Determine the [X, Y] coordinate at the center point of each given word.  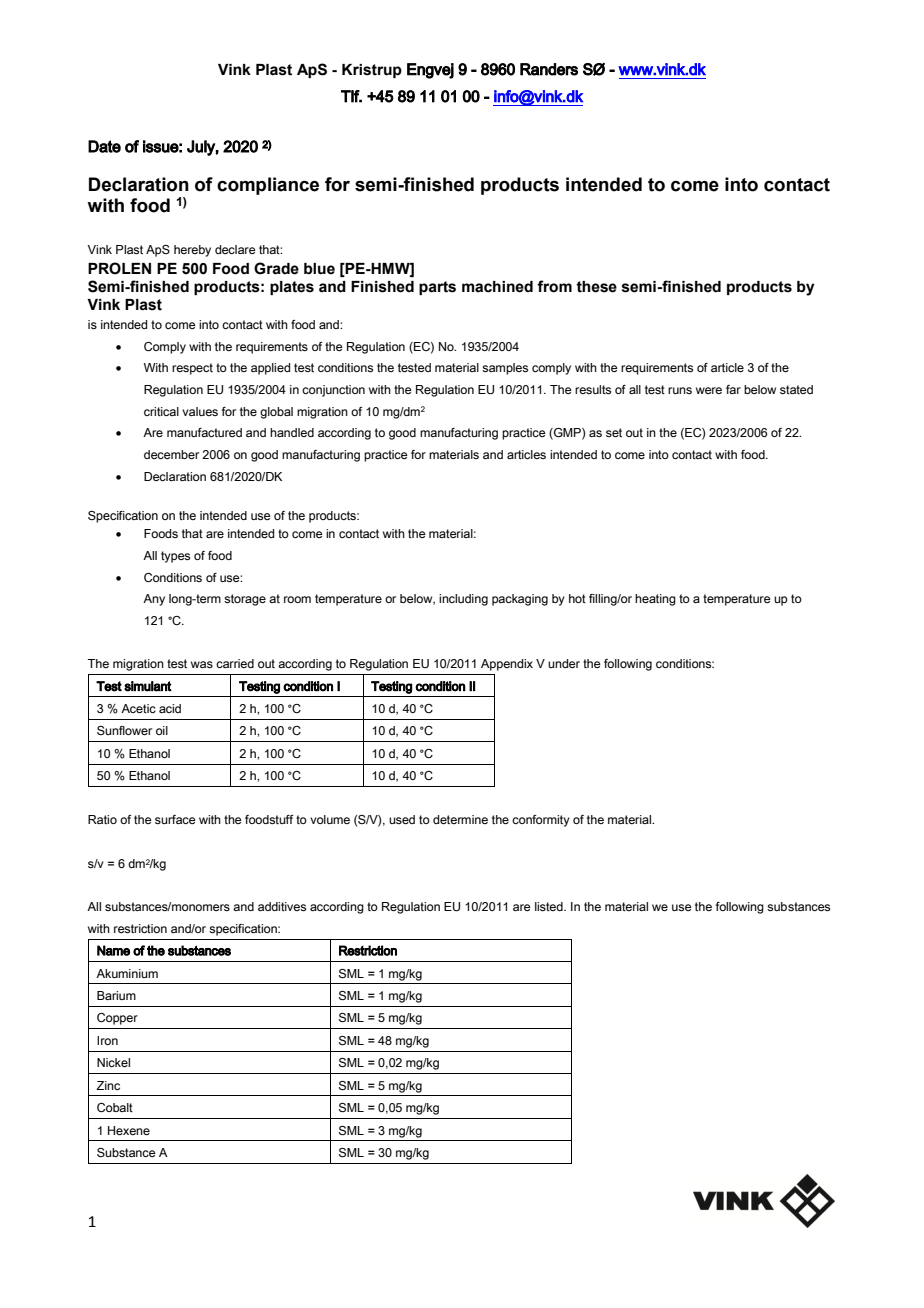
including [463, 600]
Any [154, 600]
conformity [541, 821]
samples [505, 369]
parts [437, 288]
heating [655, 600]
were [709, 390]
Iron [107, 1040]
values [200, 411]
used [402, 819]
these [596, 287]
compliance [268, 186]
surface [175, 819]
